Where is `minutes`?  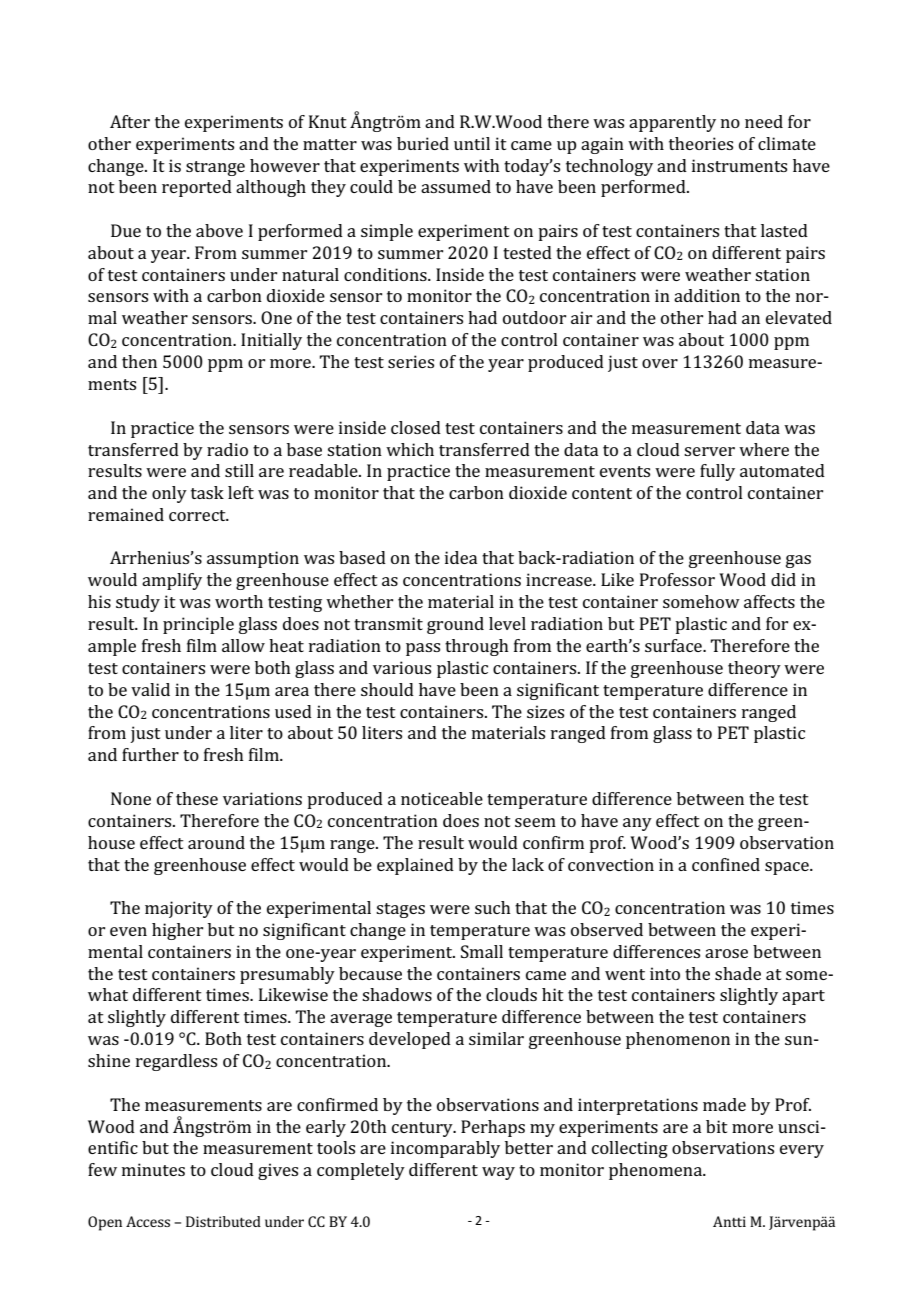
minutes is located at coordinates (153, 1169).
